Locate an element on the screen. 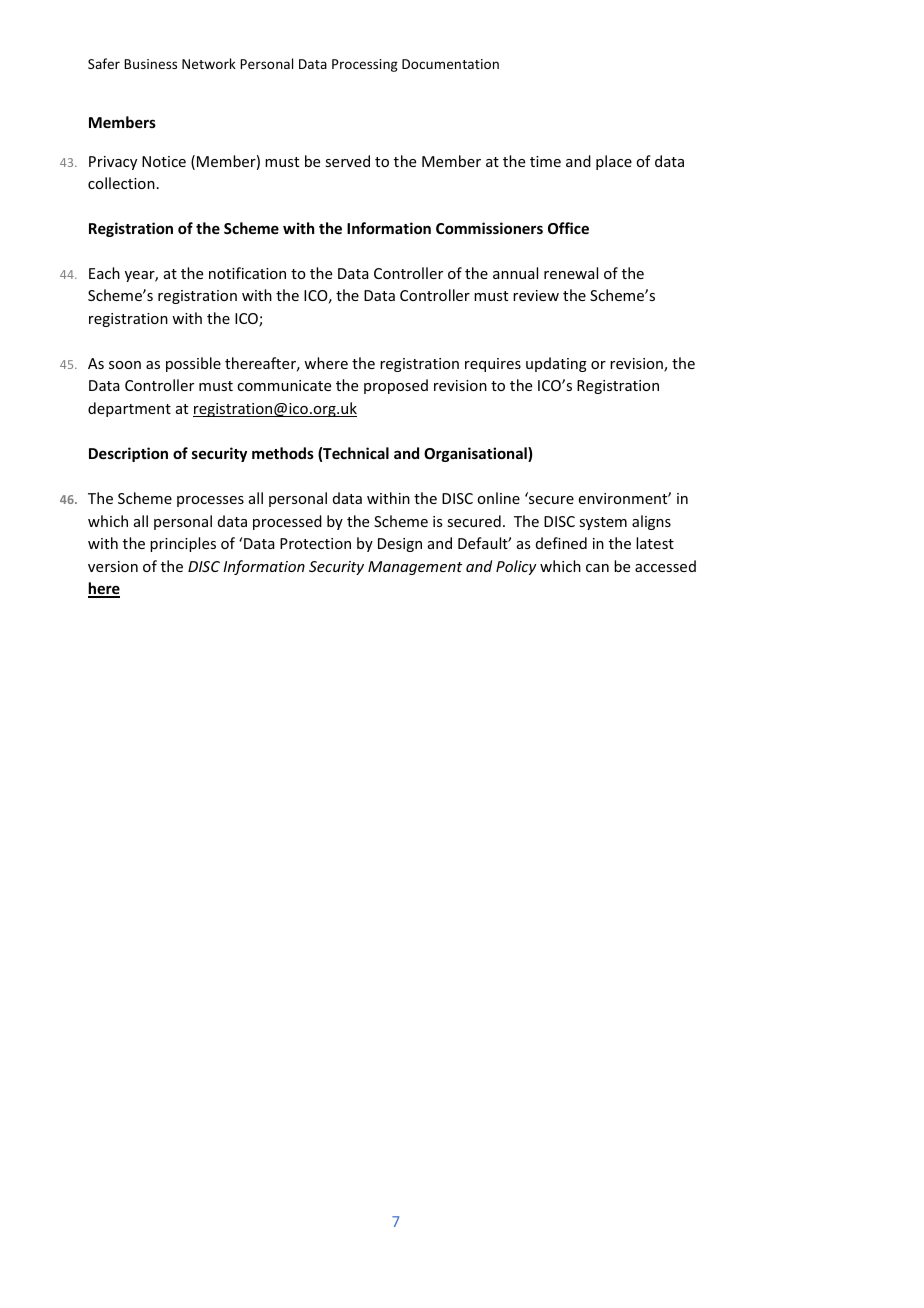  Each is located at coordinates (104, 273).
